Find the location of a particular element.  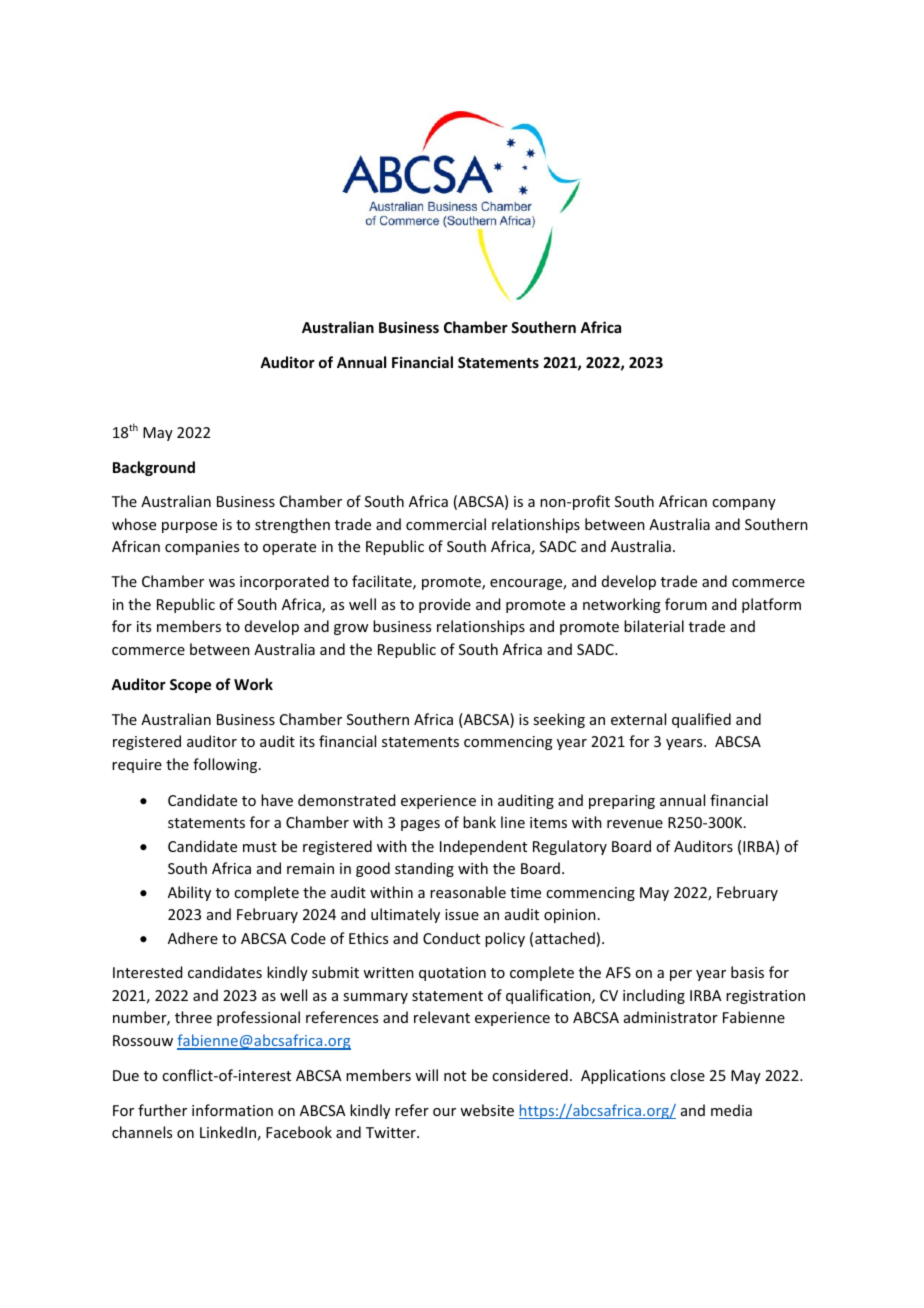

following is located at coordinates (226, 765).
